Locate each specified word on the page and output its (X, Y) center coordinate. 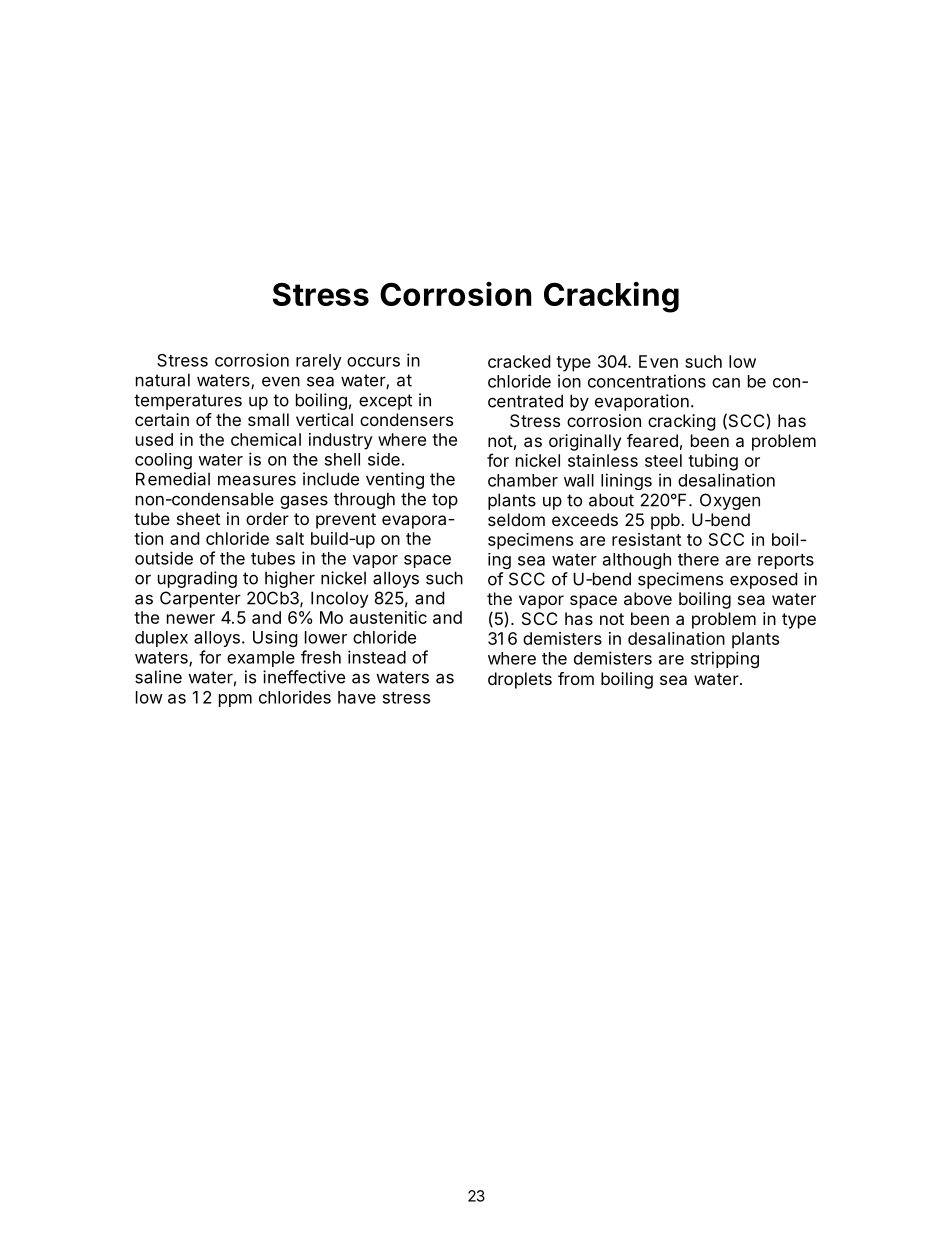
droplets (520, 680)
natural (163, 380)
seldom (516, 519)
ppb (665, 521)
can (726, 383)
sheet (198, 518)
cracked (519, 361)
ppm (235, 700)
